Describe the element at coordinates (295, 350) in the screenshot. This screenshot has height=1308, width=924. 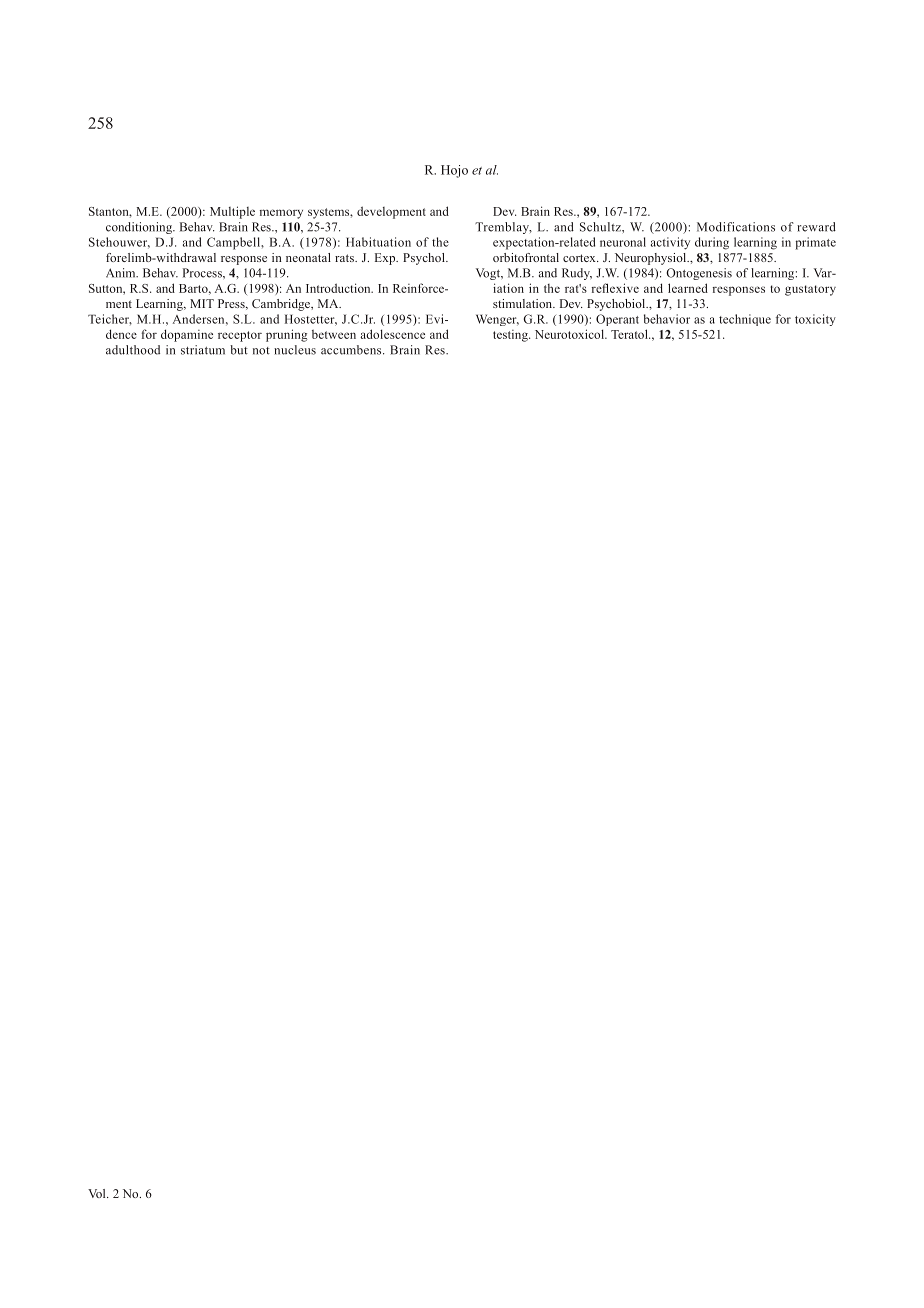
I see `nucleus` at that location.
